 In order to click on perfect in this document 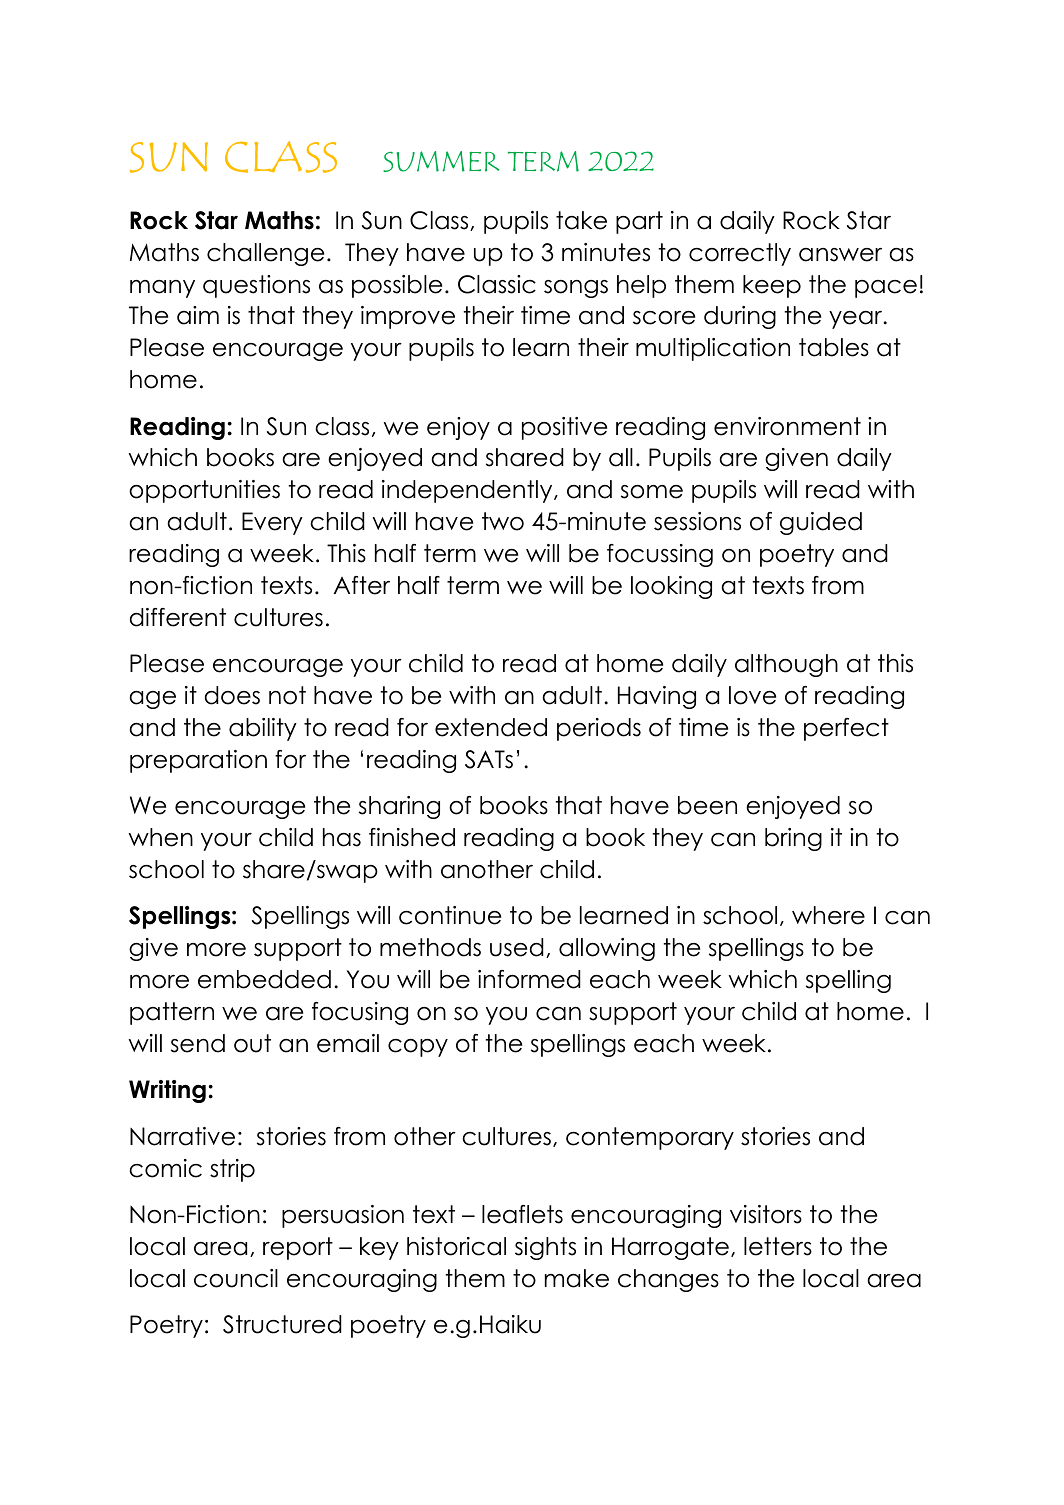, I will do `click(846, 729)`.
